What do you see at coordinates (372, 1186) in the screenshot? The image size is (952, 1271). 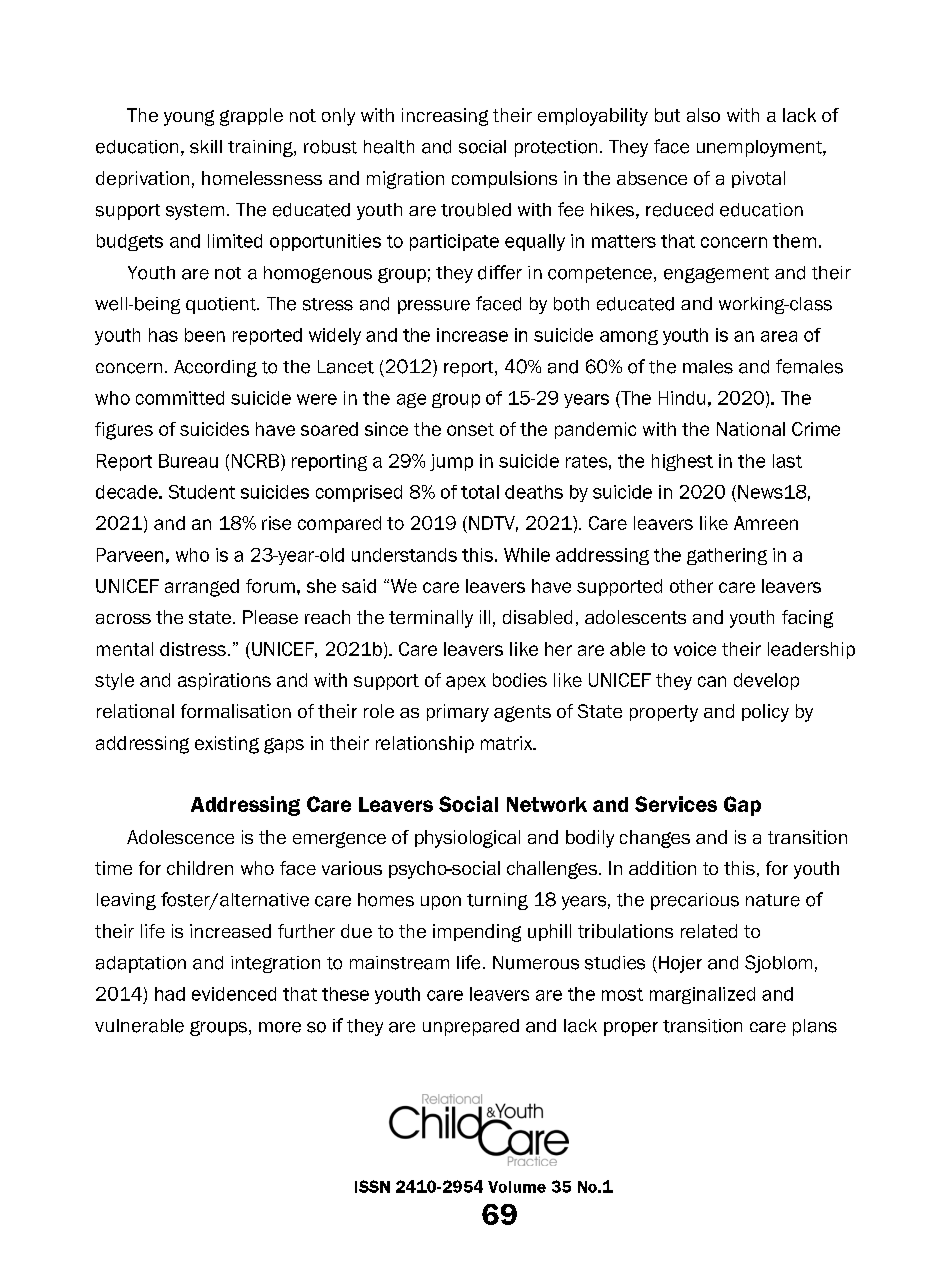 I see `ISSN` at bounding box center [372, 1186].
